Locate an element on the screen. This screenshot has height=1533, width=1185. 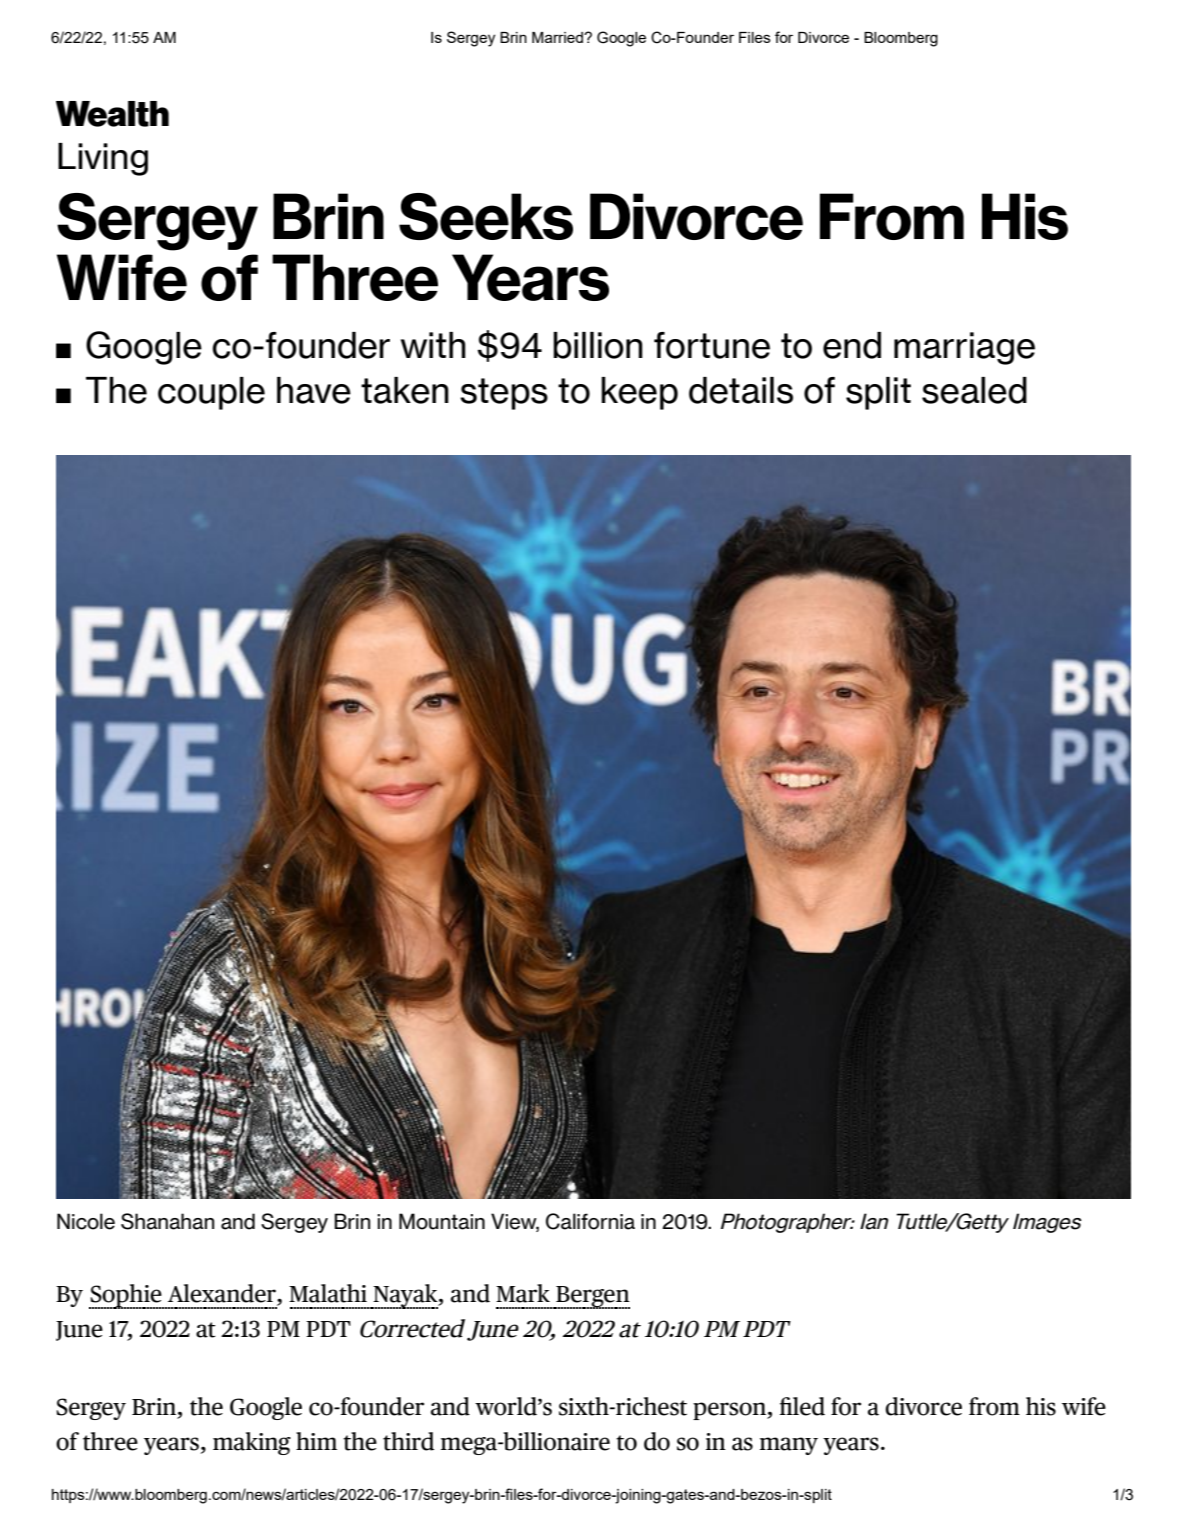
Wealth is located at coordinates (112, 114).
